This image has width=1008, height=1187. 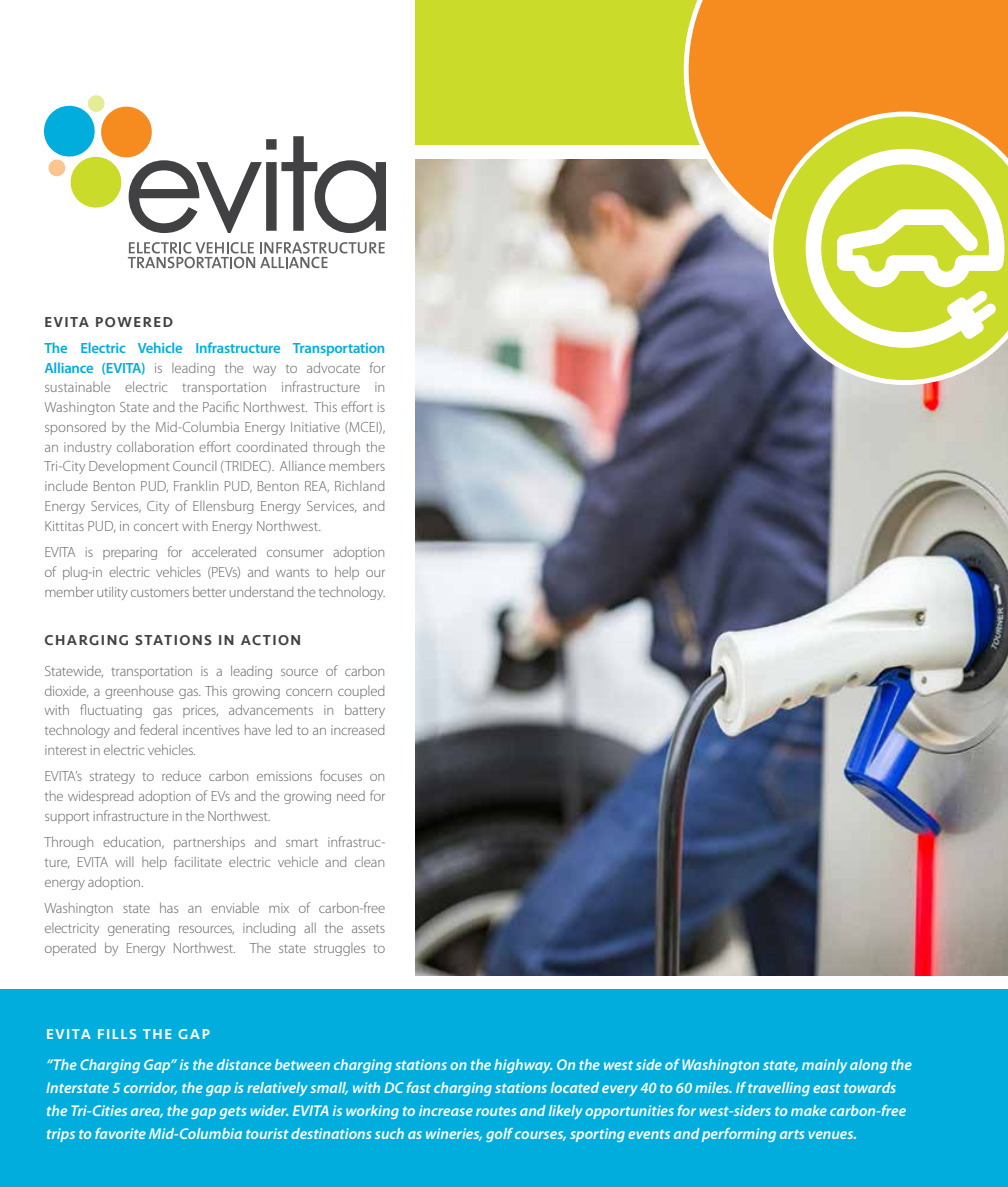 What do you see at coordinates (359, 486) in the image?
I see `Richland` at bounding box center [359, 486].
